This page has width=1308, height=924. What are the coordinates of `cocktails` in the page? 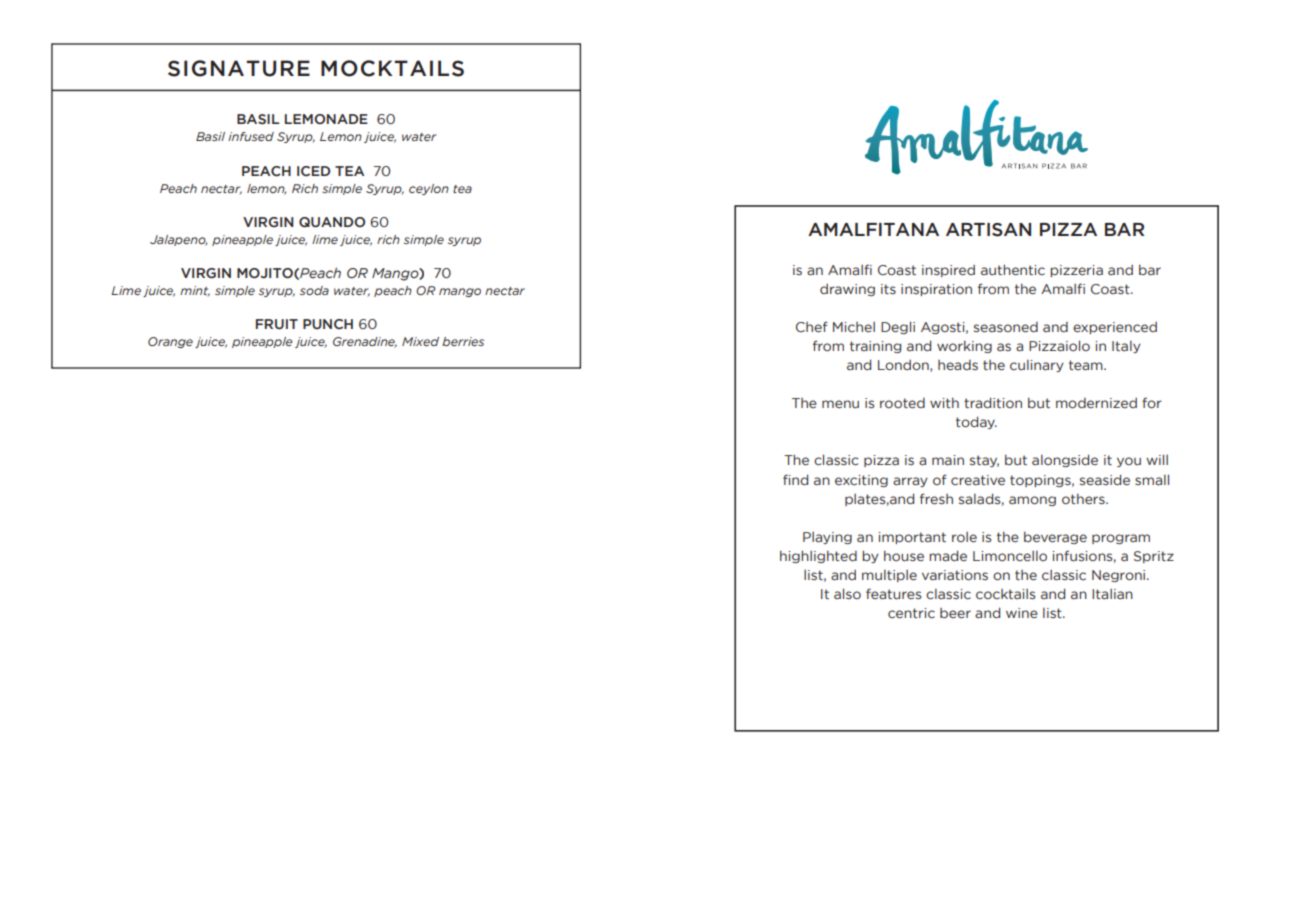 It's located at (1005, 594).
